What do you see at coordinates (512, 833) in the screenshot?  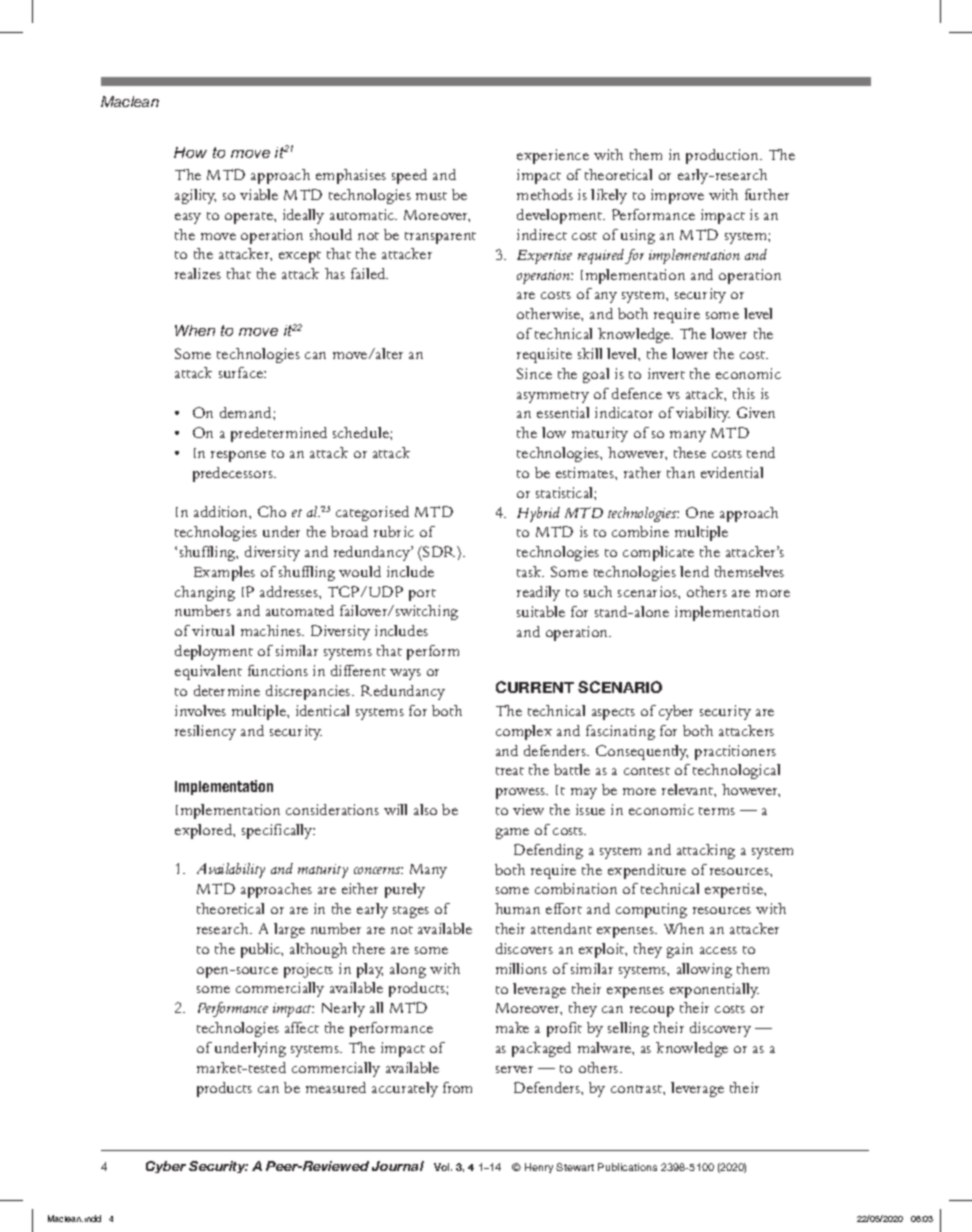 I see `game` at bounding box center [512, 833].
